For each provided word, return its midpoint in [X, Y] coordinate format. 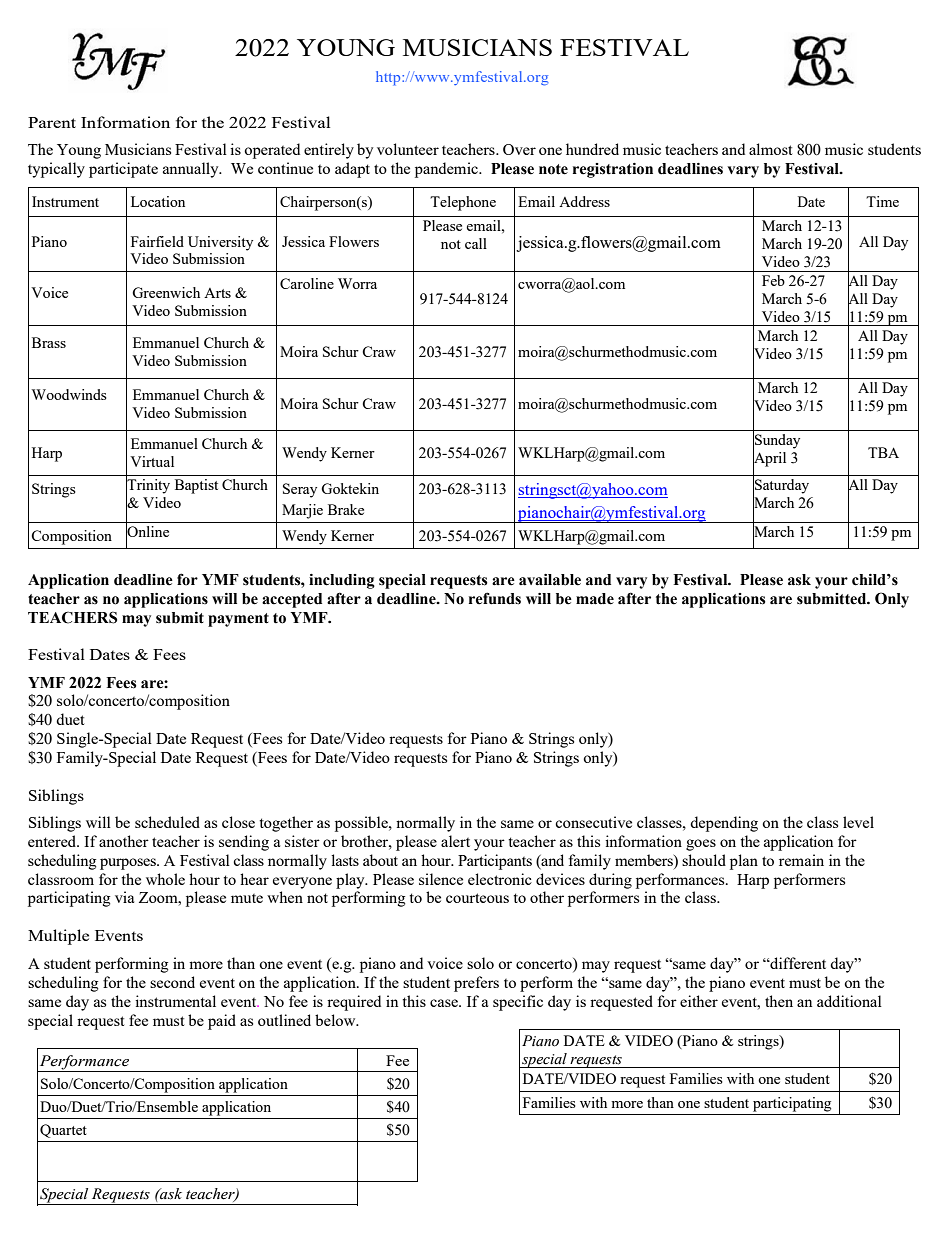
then [779, 1001]
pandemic [447, 170]
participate [123, 170]
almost [770, 149]
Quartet [63, 1131]
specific [518, 1003]
